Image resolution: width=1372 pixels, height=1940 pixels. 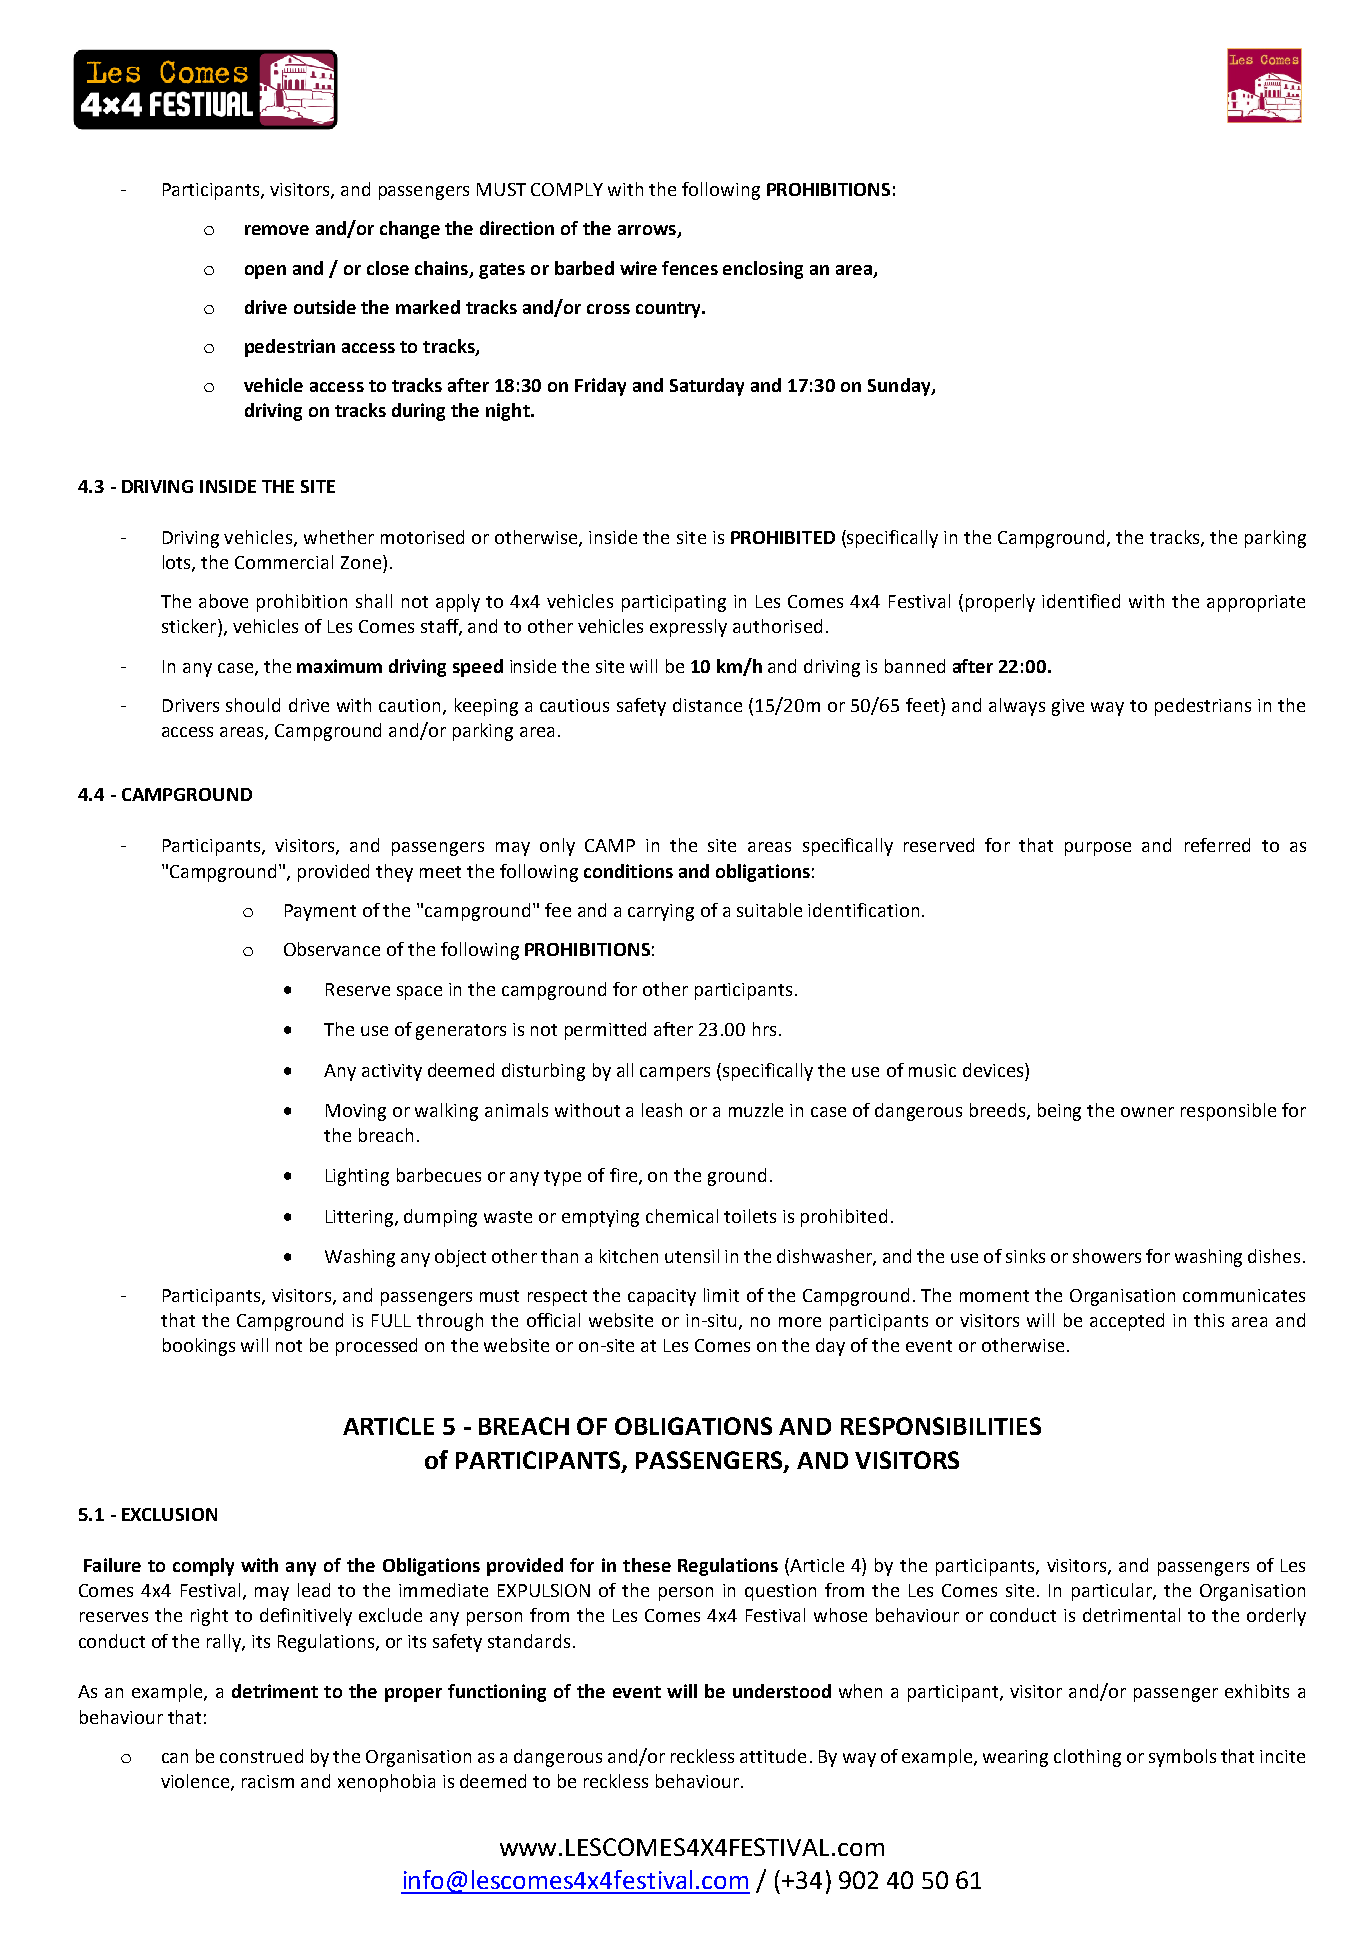 What do you see at coordinates (332, 949) in the screenshot?
I see `Observance` at bounding box center [332, 949].
